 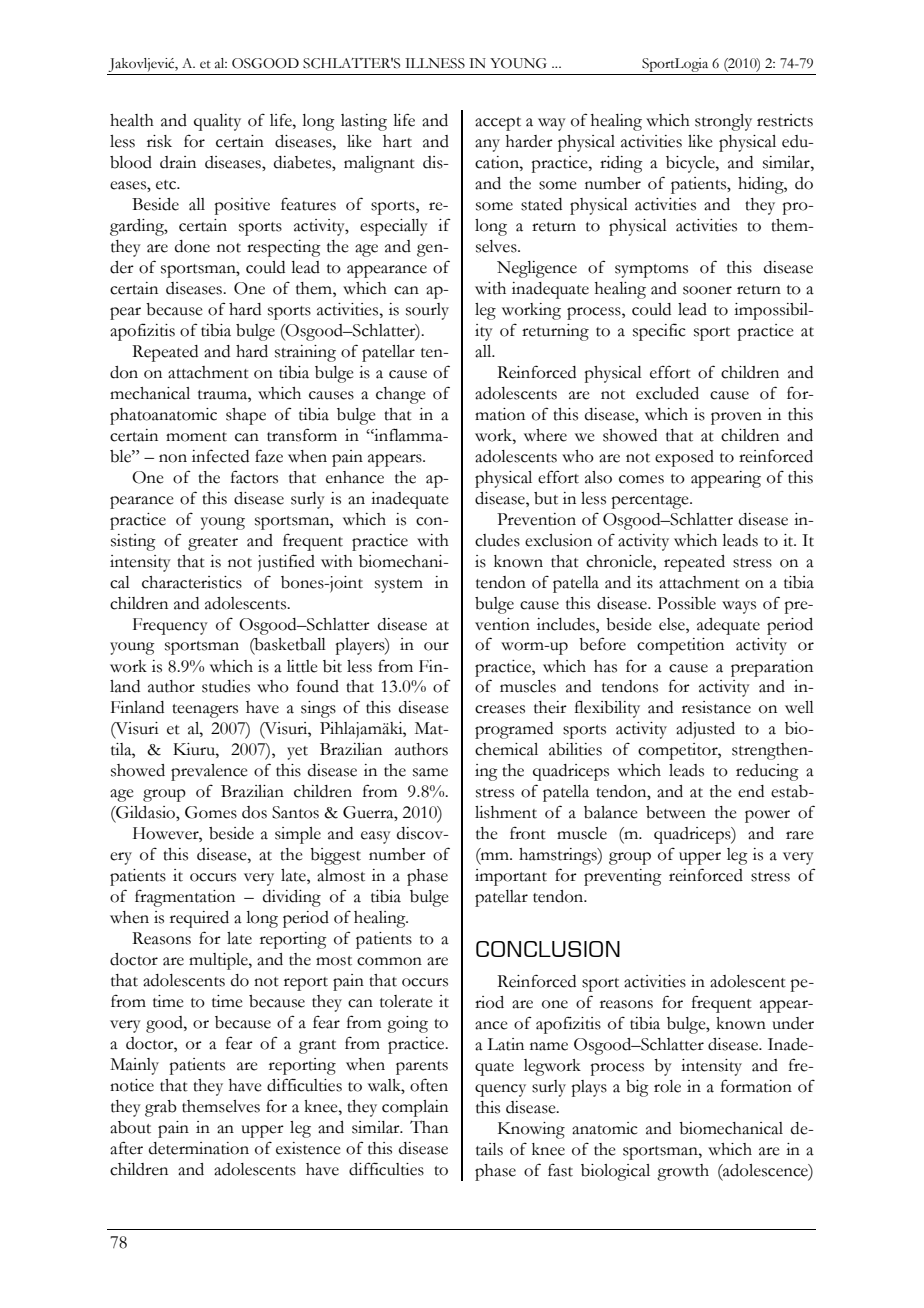 What do you see at coordinates (736, 418) in the screenshot?
I see `proven` at bounding box center [736, 418].
